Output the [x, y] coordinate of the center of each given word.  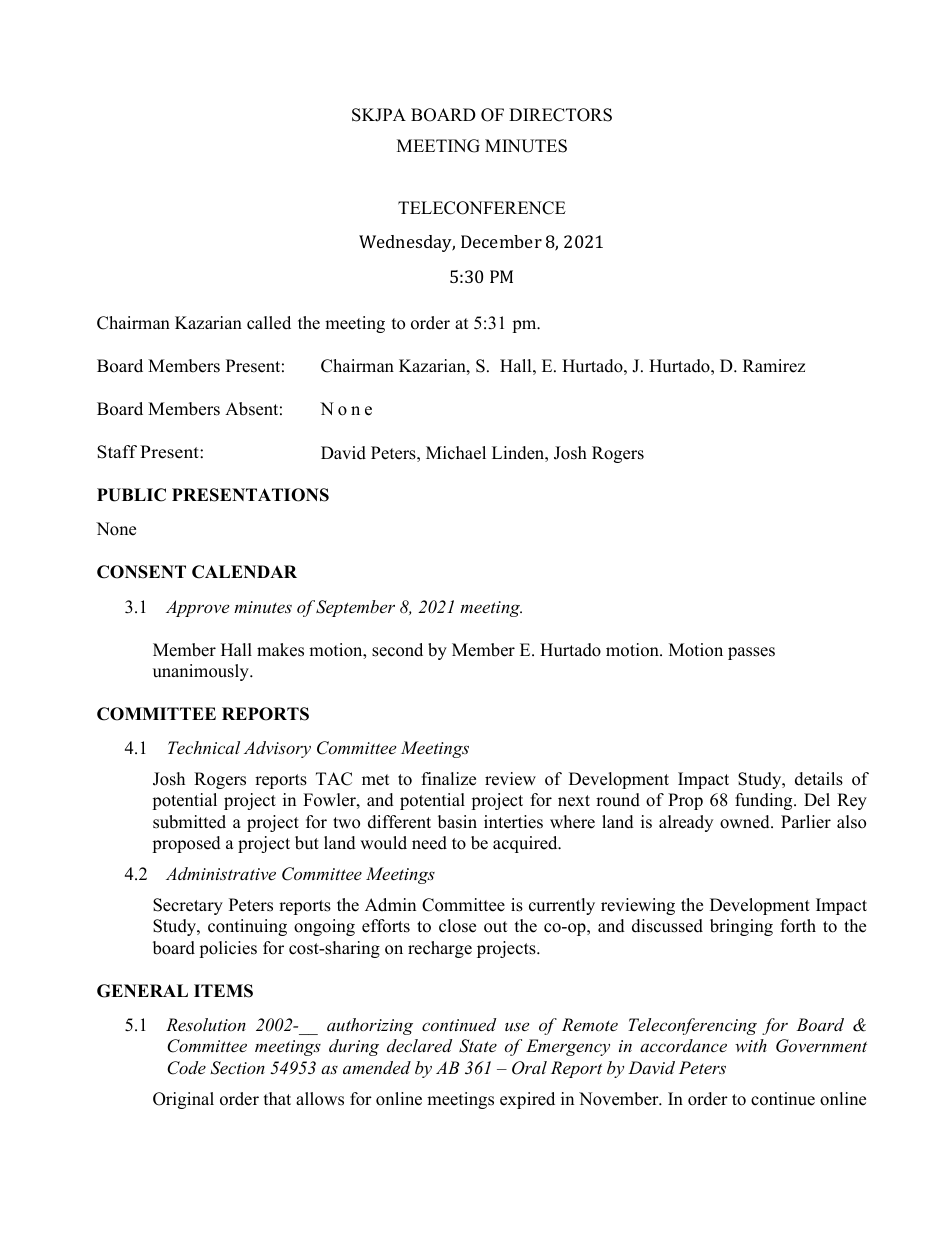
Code [186, 1068]
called [269, 323]
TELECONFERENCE [482, 208]
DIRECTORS [560, 115]
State [478, 1046]
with [751, 1045]
